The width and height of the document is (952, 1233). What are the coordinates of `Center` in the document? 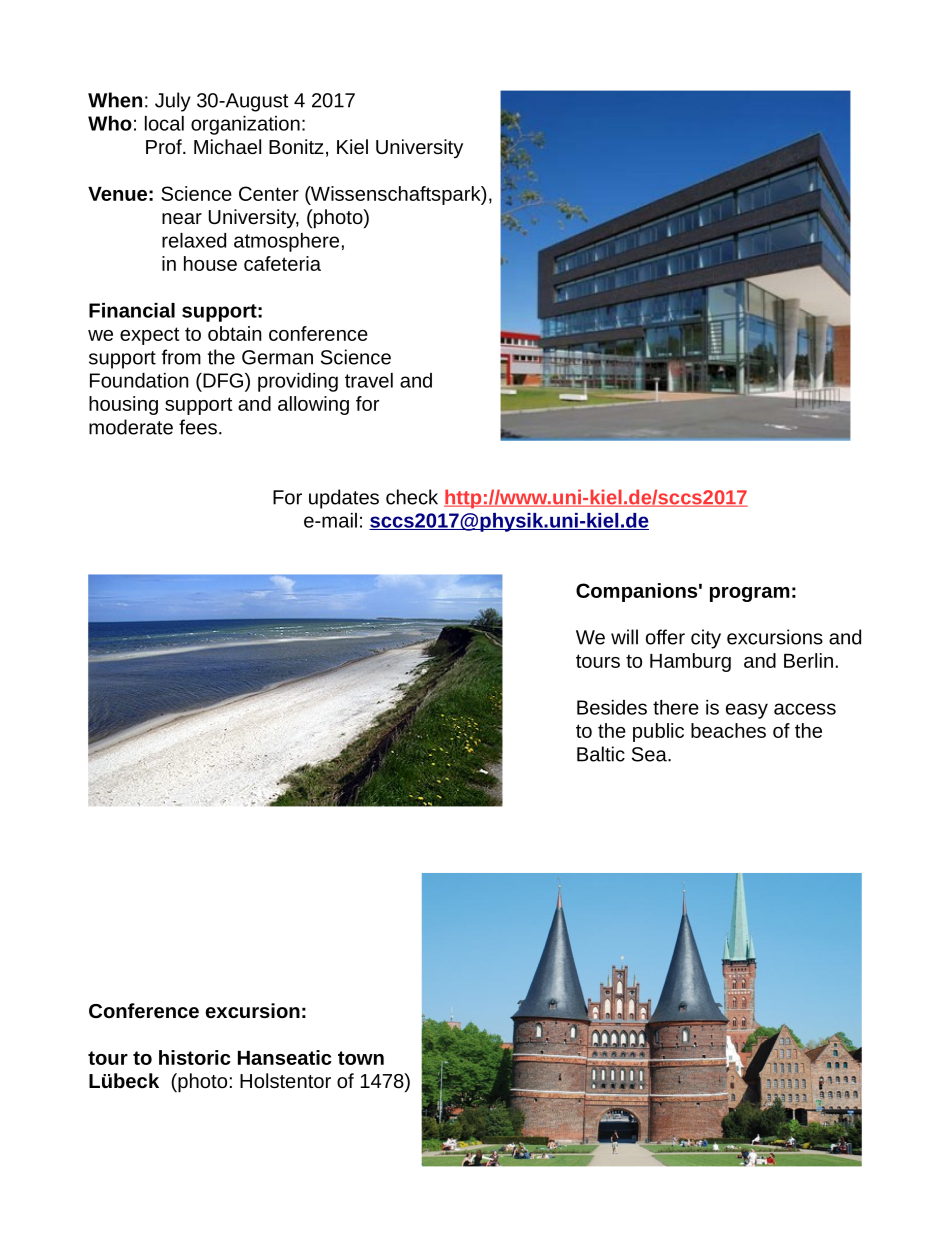 It's located at (269, 193).
